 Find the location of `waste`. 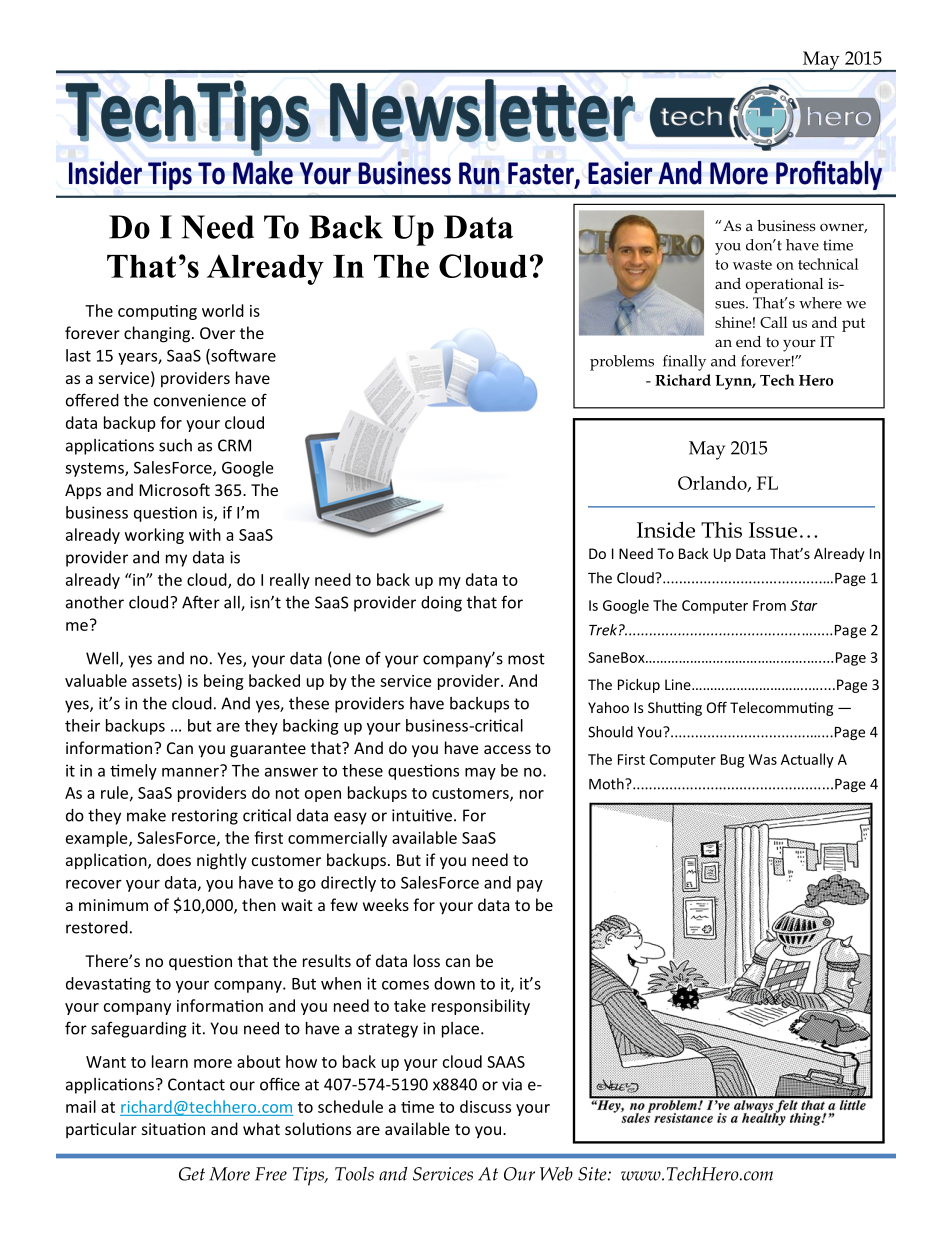

waste is located at coordinates (752, 265).
